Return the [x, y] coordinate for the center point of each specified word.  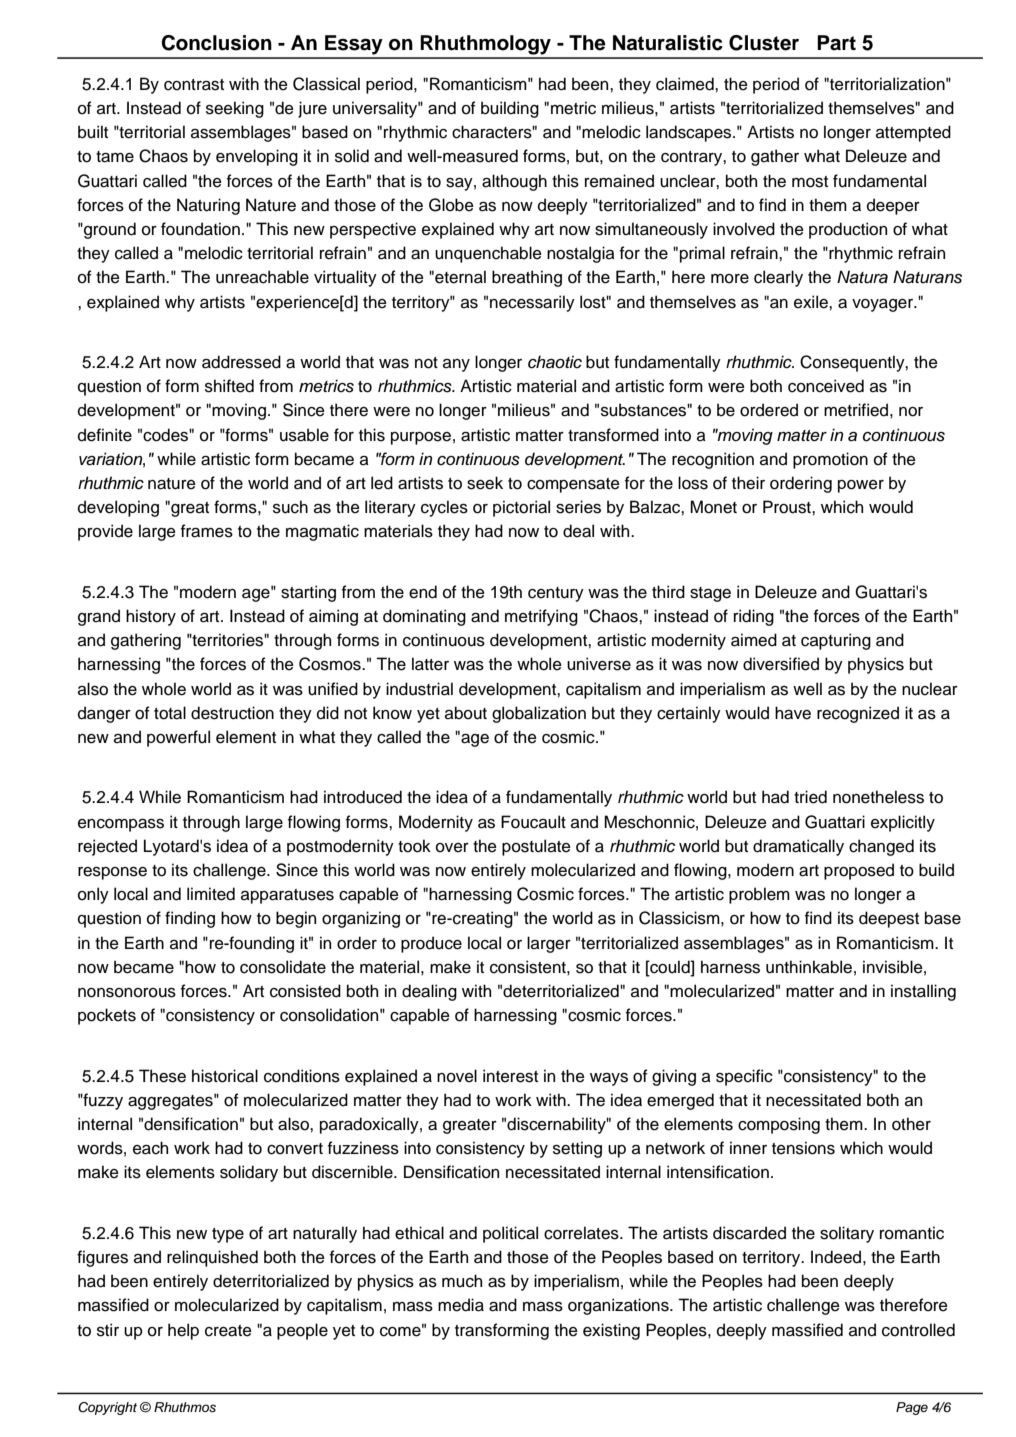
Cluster [764, 43]
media [461, 1305]
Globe [451, 205]
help [183, 1331]
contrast [194, 85]
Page [912, 1408]
